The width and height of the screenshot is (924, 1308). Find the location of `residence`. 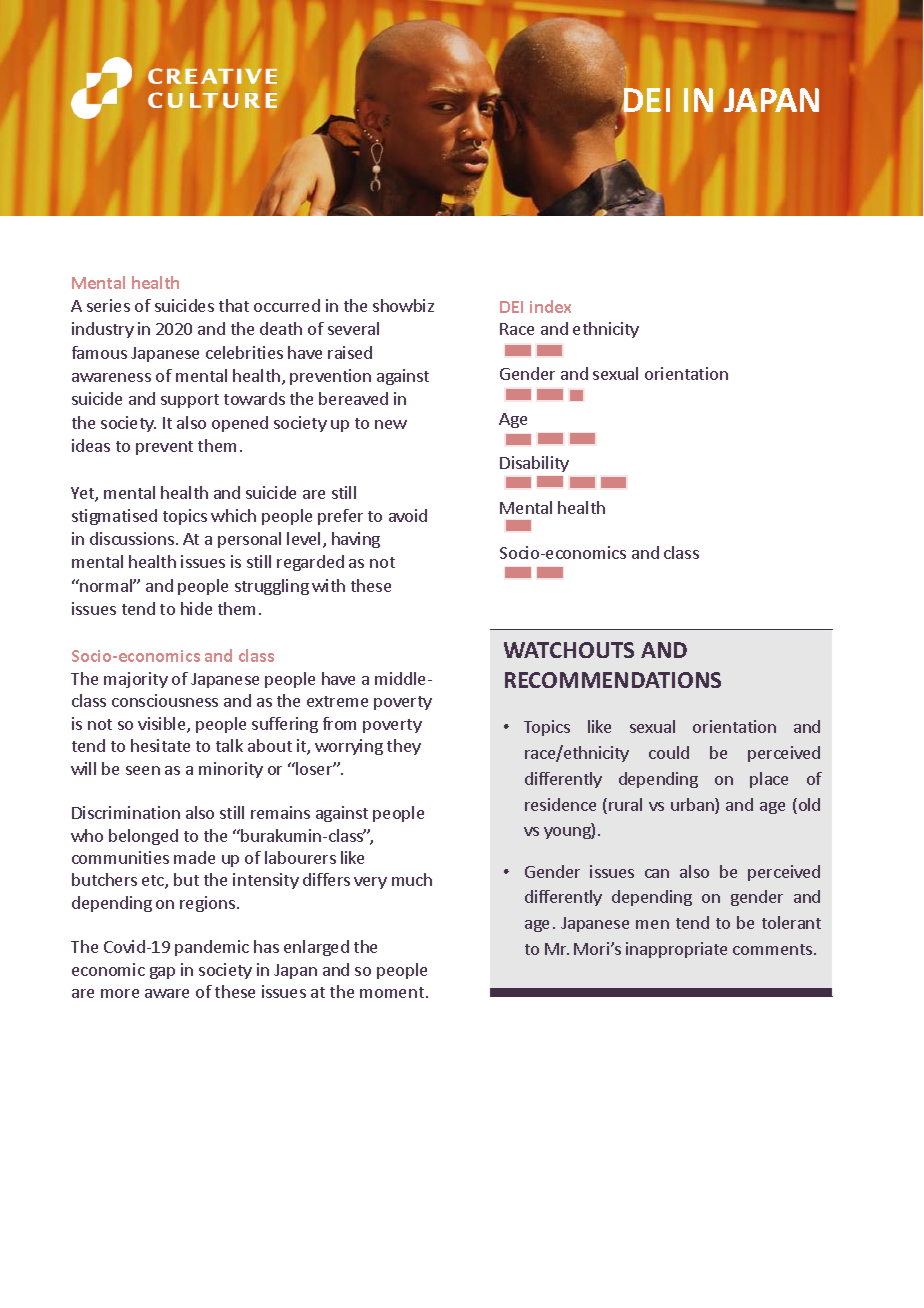

residence is located at coordinates (560, 804).
